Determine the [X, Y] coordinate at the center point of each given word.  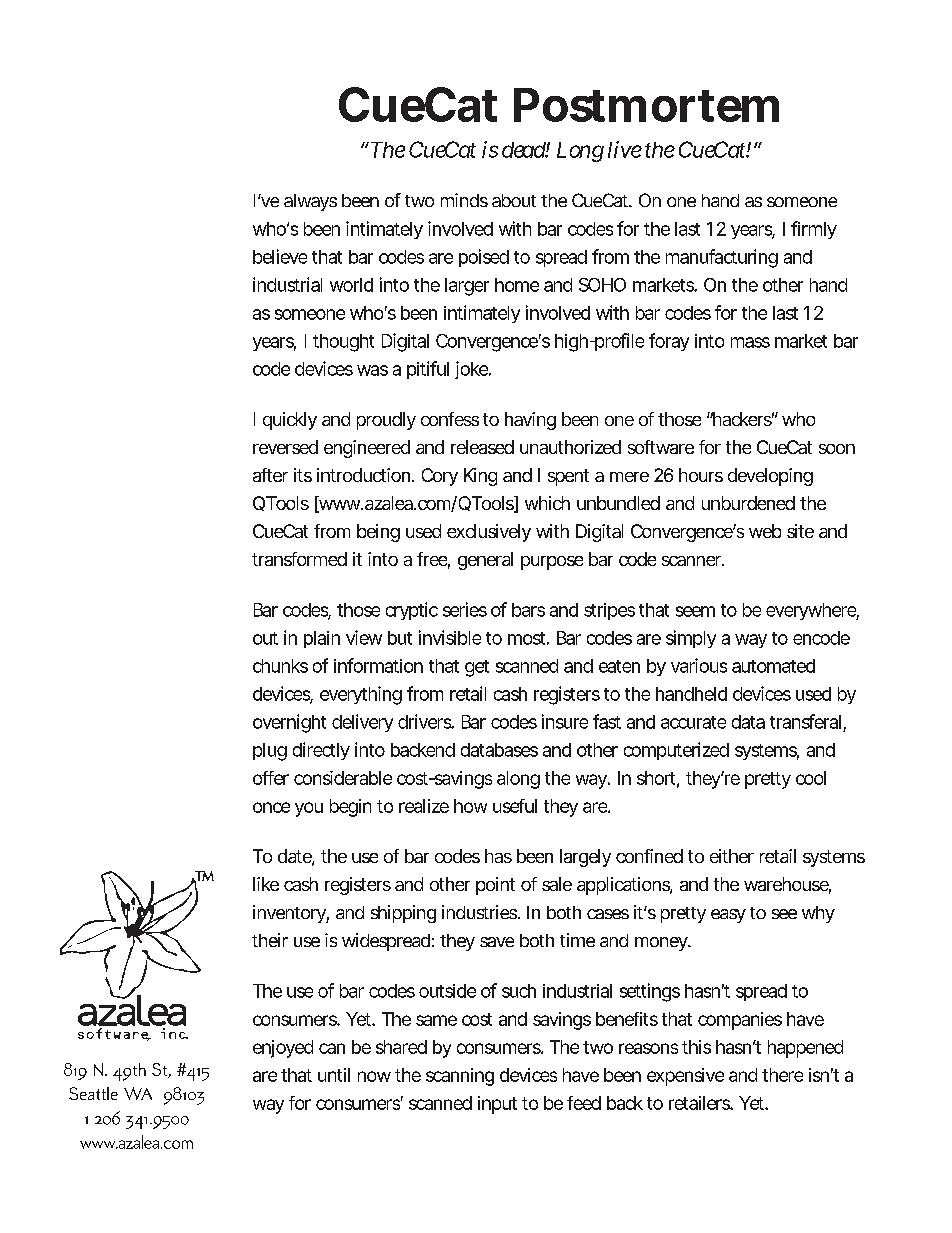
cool [811, 778]
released [482, 447]
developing [770, 477]
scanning [460, 1077]
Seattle [93, 1093]
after [270, 475]
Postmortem [646, 105]
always [310, 202]
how [470, 806]
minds [464, 200]
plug [270, 752]
